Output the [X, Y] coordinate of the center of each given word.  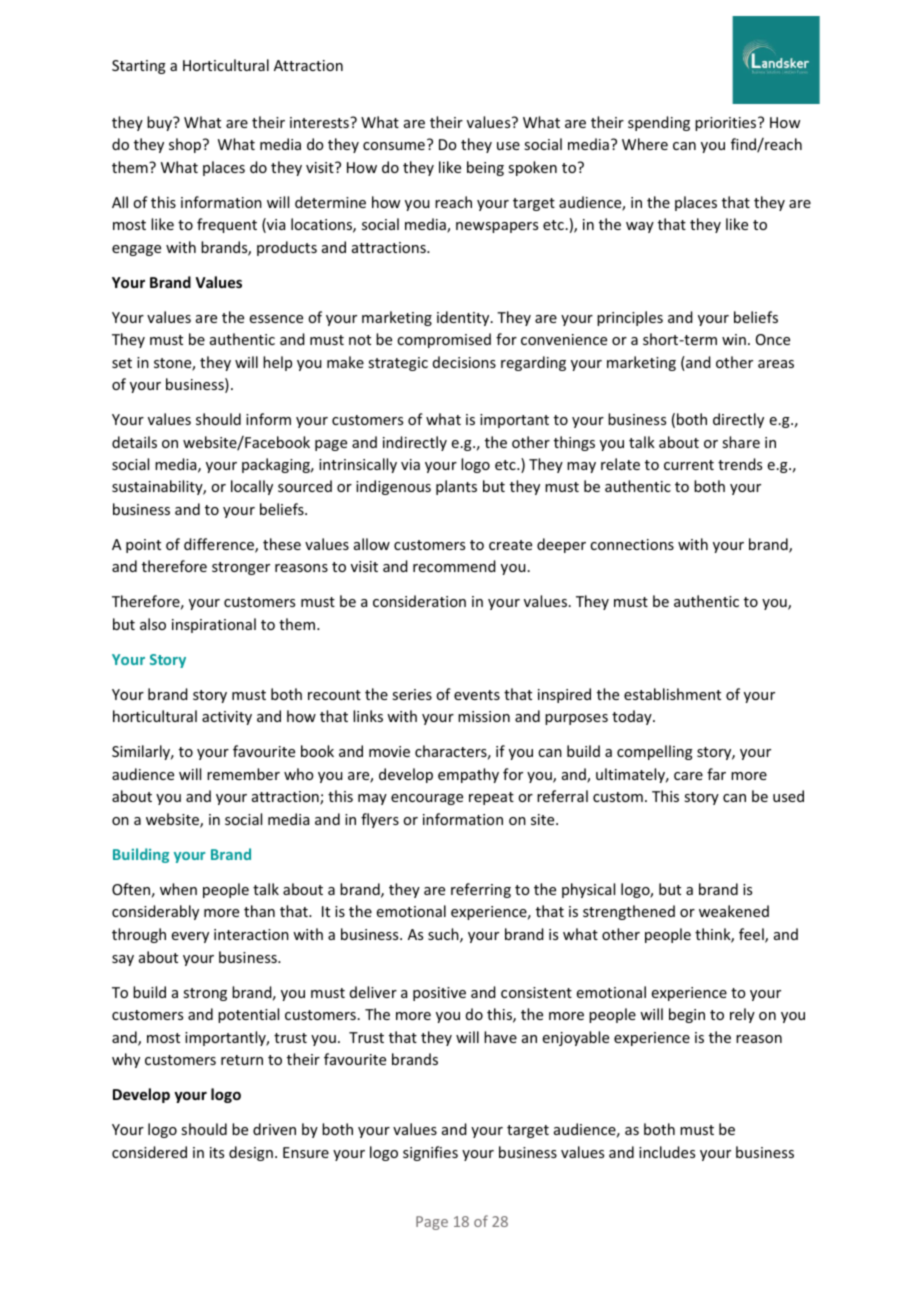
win [734, 339]
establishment [672, 694]
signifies [430, 1153]
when [178, 889]
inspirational [214, 625]
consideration [419, 601]
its [217, 1152]
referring [481, 890]
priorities [727, 124]
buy [161, 123]
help [277, 363]
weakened [734, 911]
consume [394, 146]
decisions [464, 362]
